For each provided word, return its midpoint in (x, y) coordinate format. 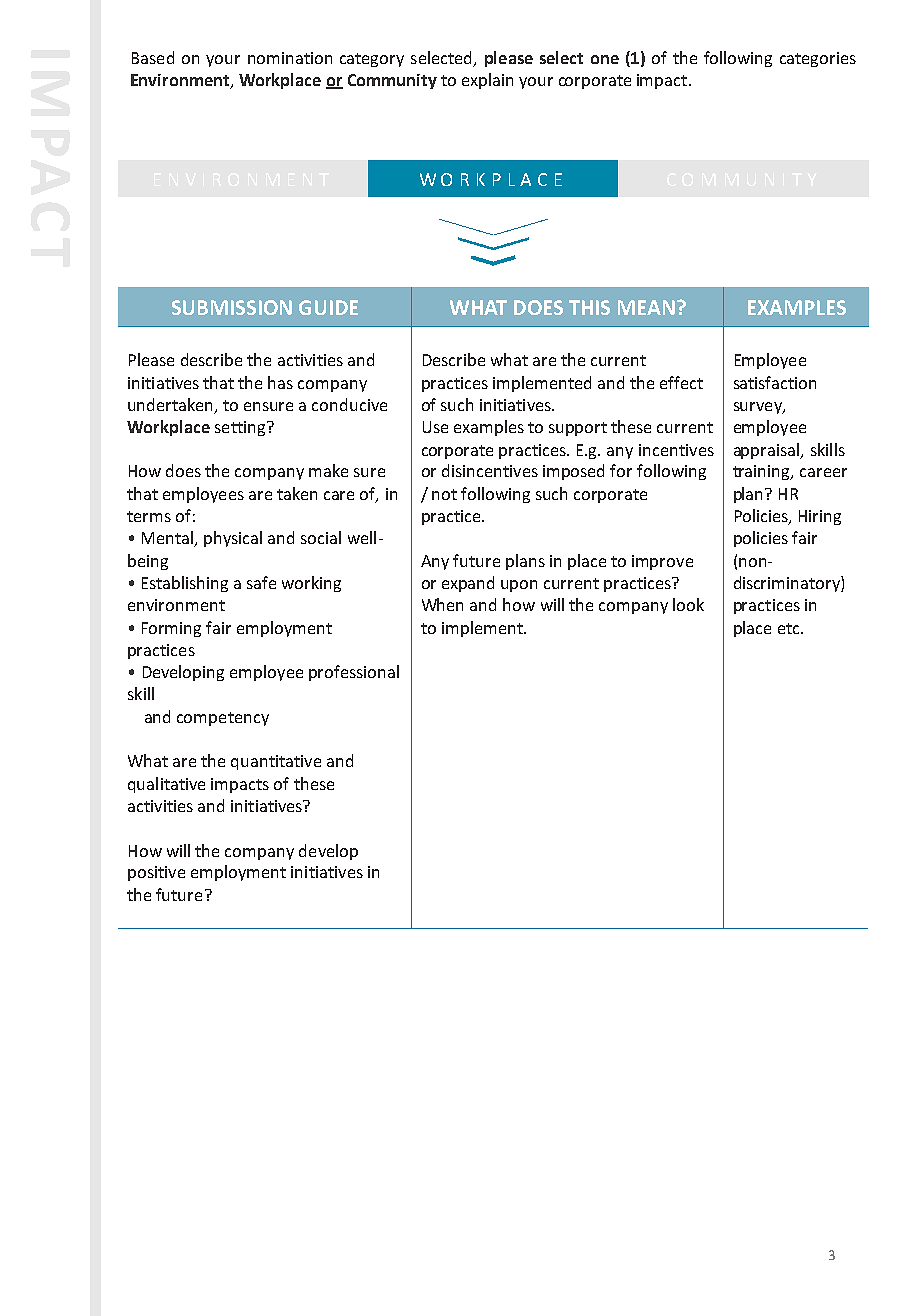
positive (156, 873)
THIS (589, 307)
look (688, 604)
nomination (290, 58)
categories (818, 59)
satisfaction (775, 382)
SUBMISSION (232, 307)
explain (487, 81)
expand (468, 584)
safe (261, 582)
